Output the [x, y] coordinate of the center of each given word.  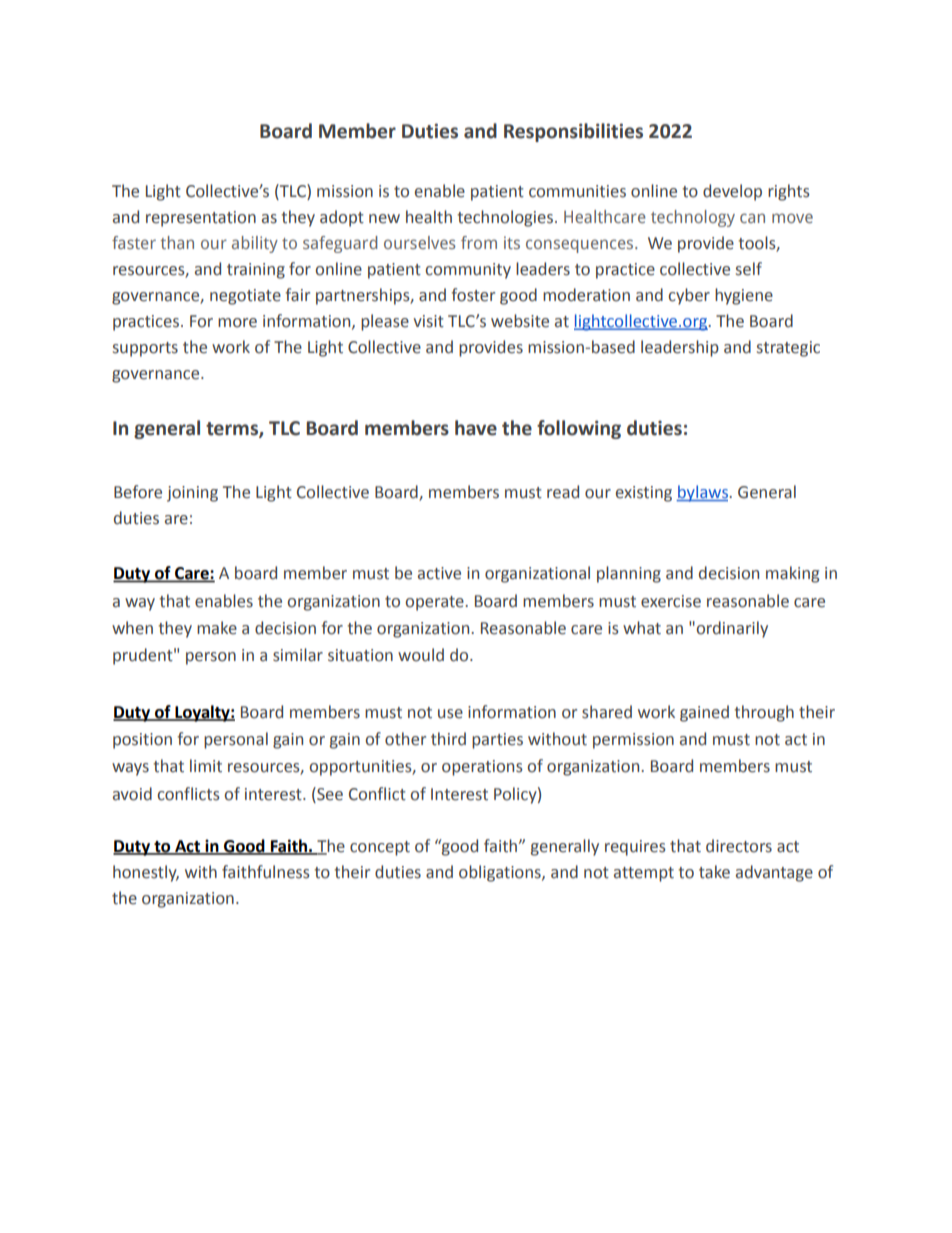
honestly [146, 873]
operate [435, 603]
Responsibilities [573, 132]
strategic [788, 349]
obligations [501, 873]
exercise [671, 601]
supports [145, 349]
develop [732, 192]
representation [201, 219]
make [217, 628]
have [476, 428]
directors [739, 846]
